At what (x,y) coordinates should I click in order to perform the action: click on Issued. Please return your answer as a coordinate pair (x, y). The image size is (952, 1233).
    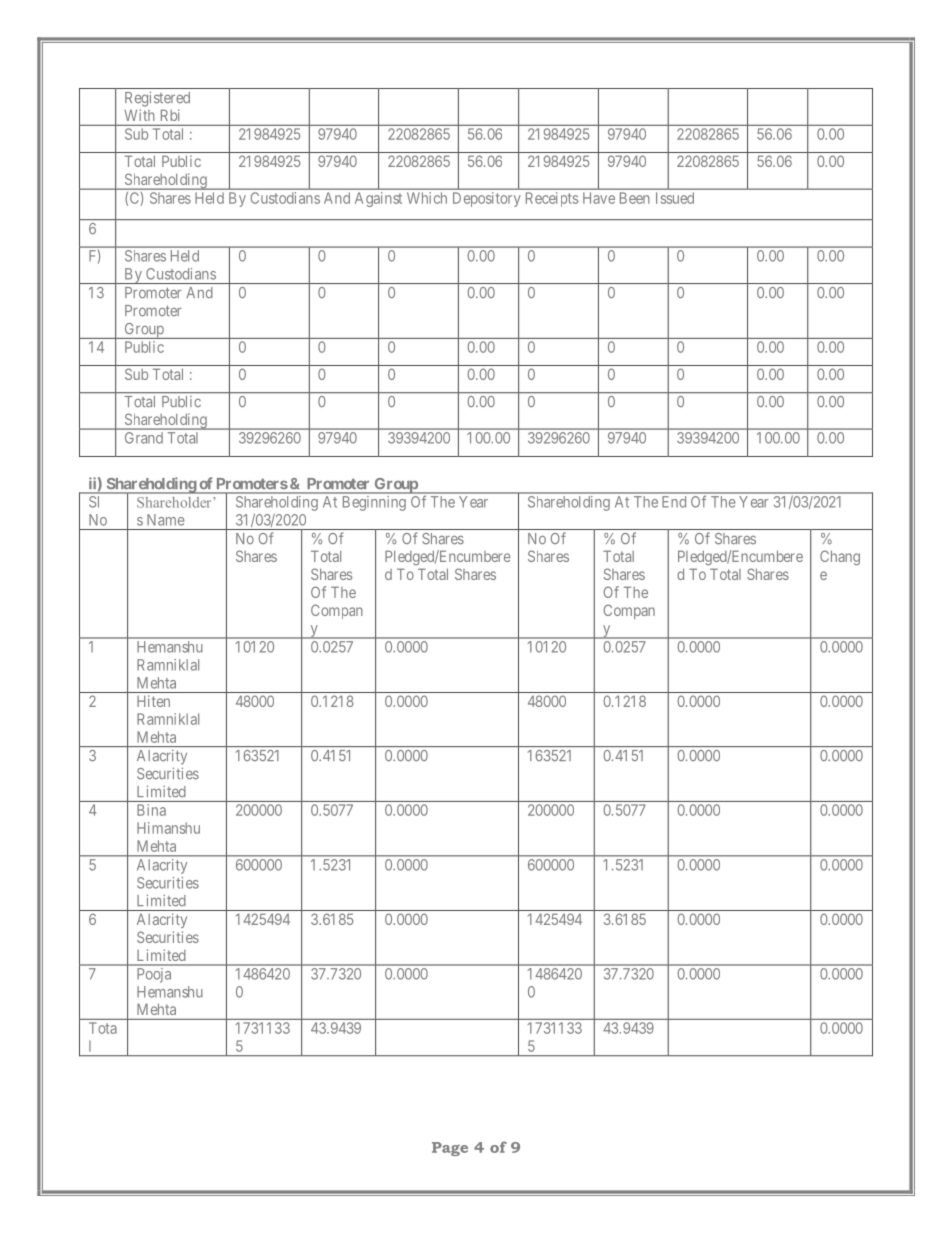
    Looking at the image, I should click on (675, 198).
